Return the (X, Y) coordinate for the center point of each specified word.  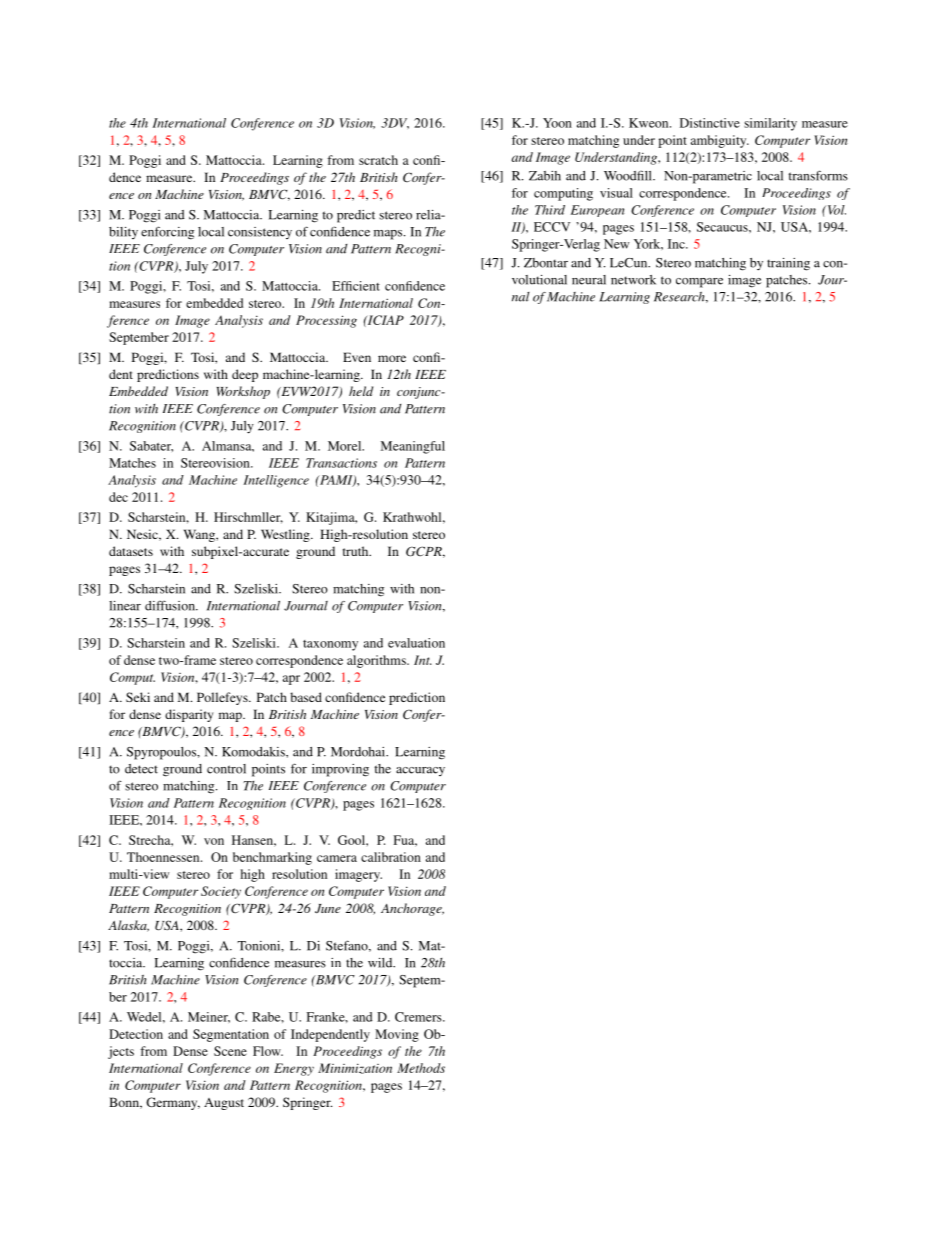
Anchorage (412, 909)
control (226, 769)
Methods (421, 1068)
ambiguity (720, 141)
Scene (230, 1051)
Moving (397, 1035)
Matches (132, 463)
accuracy (420, 771)
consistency (260, 233)
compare (699, 283)
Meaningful (413, 447)
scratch (378, 160)
